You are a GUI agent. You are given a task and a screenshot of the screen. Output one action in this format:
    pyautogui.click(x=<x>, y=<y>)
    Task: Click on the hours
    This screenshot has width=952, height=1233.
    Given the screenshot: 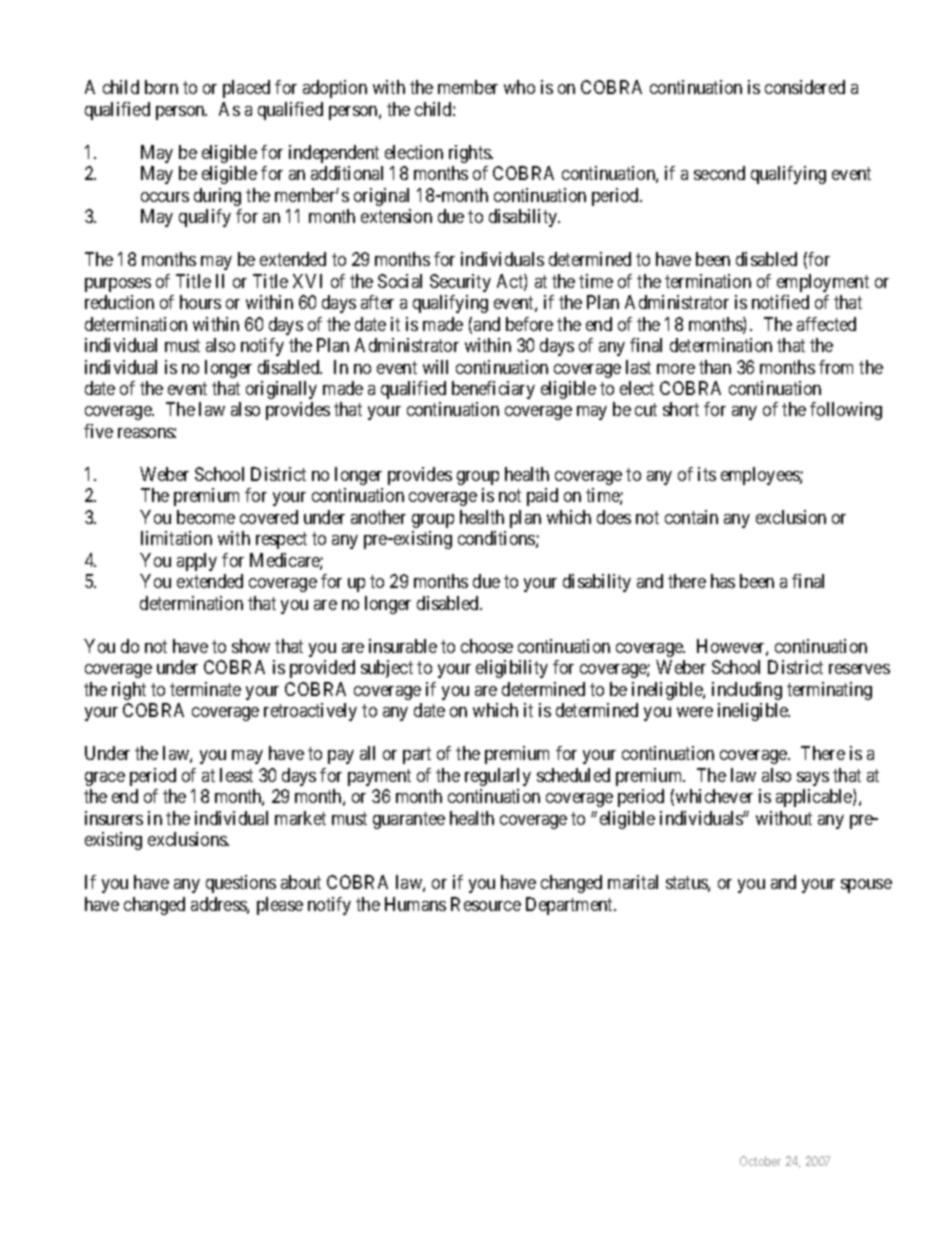 What is the action you would take?
    pyautogui.click(x=200, y=302)
